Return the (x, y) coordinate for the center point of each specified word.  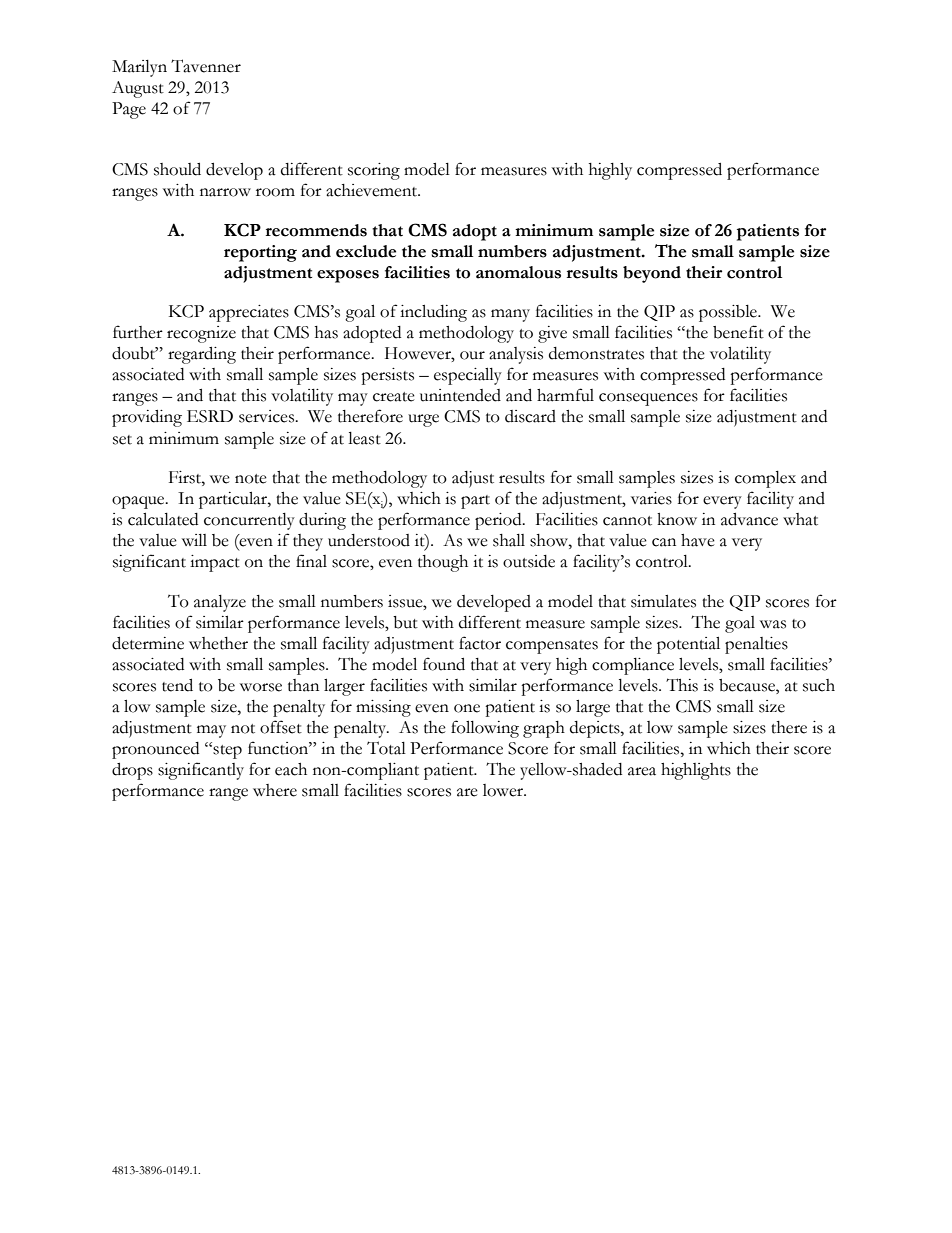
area (642, 771)
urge (423, 420)
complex (765, 479)
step (227, 752)
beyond (652, 274)
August (138, 89)
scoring (374, 171)
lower (504, 790)
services (268, 416)
